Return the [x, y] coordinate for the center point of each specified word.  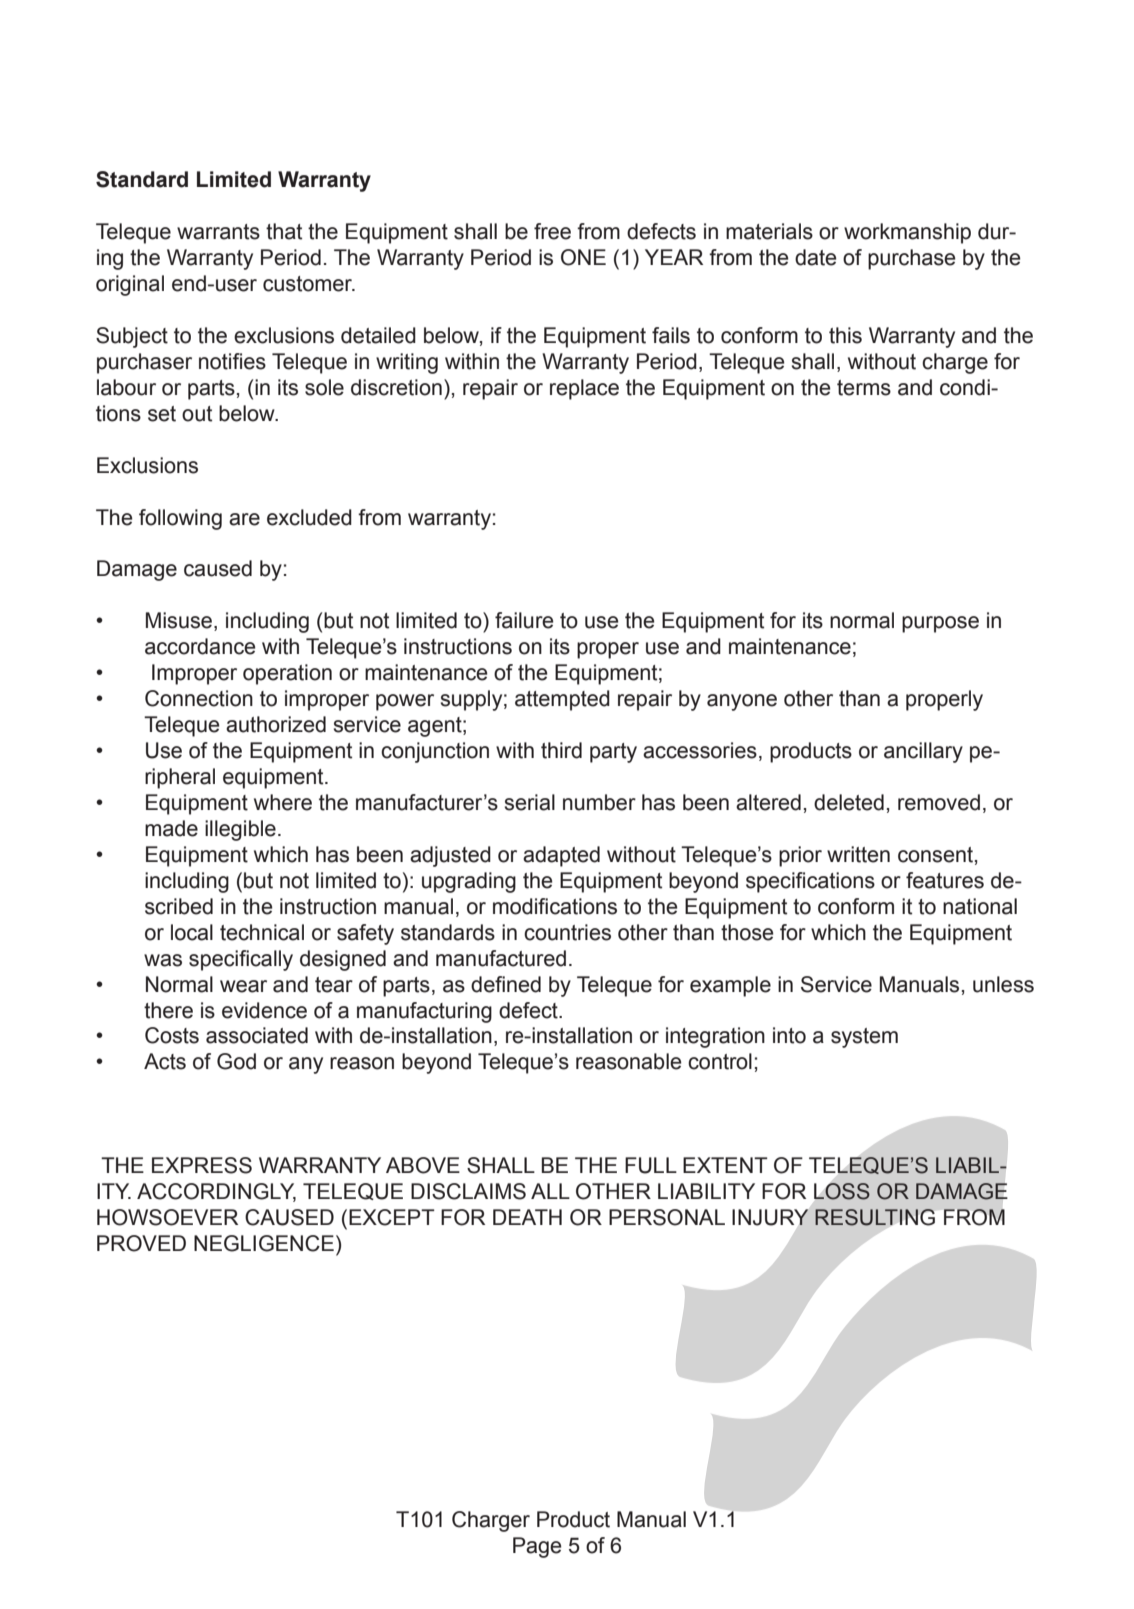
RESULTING [875, 1217]
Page [537, 1547]
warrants [218, 232]
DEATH [527, 1217]
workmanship [907, 233]
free [552, 231]
